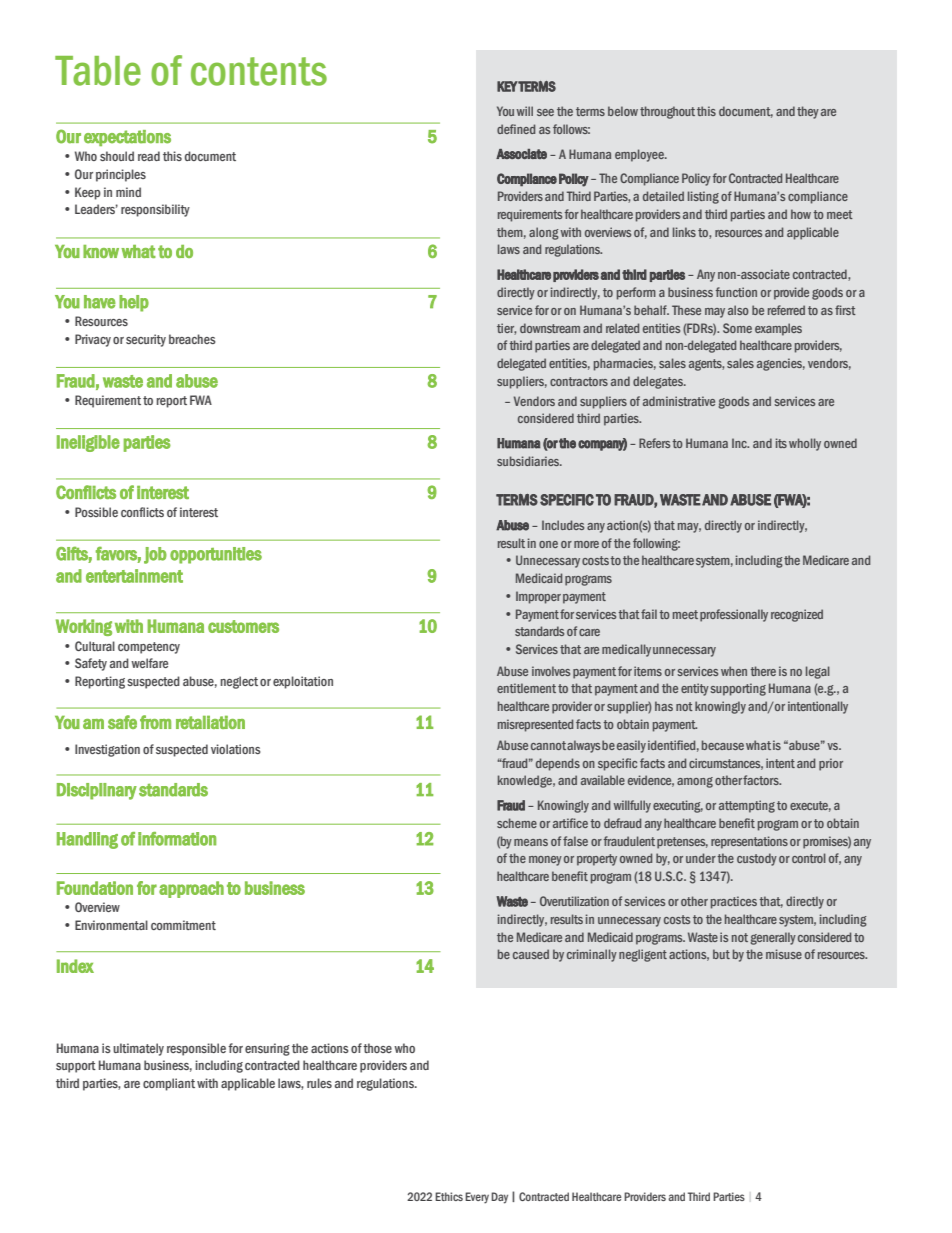 Image resolution: width=952 pixels, height=1233 pixels. Describe the element at coordinates (191, 889) in the document. I see `approach` at that location.
